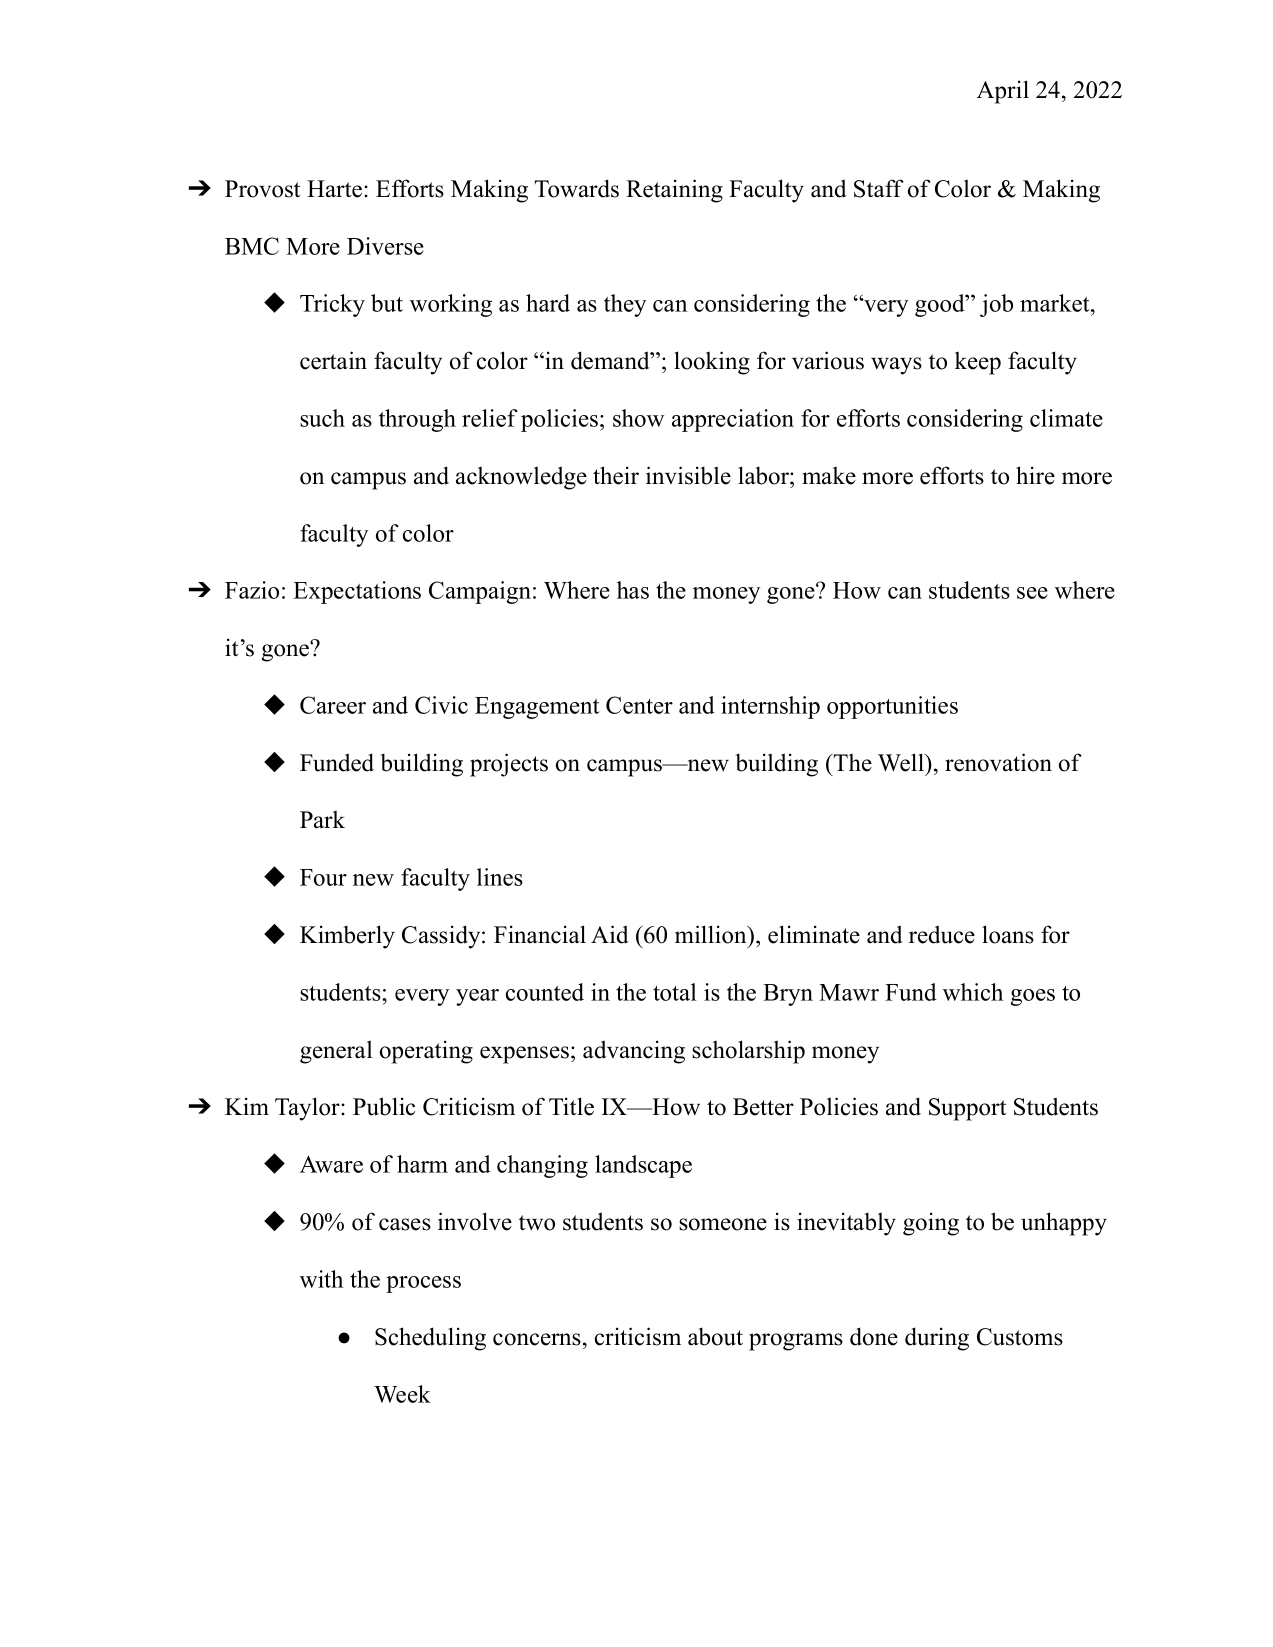  I want to click on Four, so click(323, 877).
